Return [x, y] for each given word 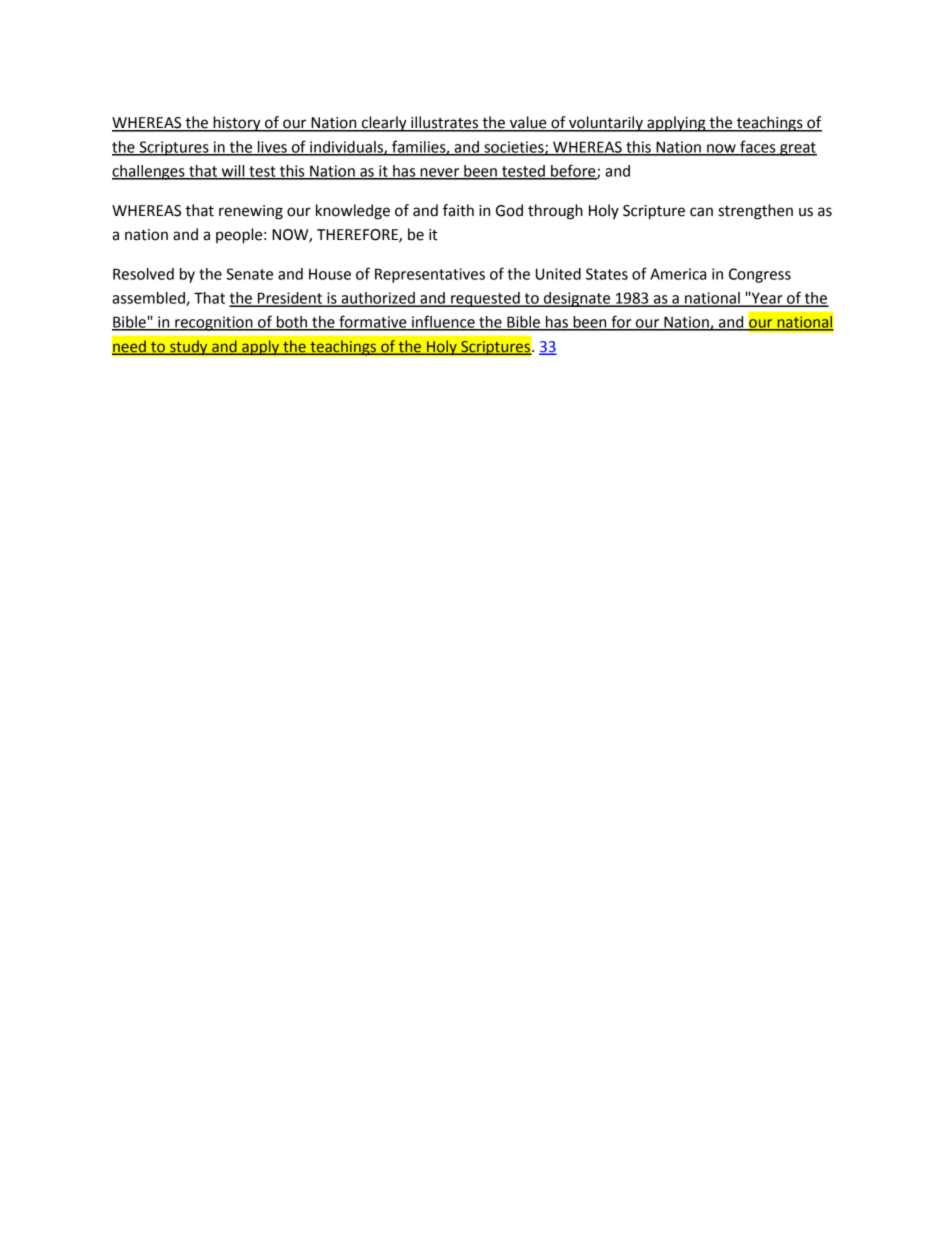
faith [458, 210]
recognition [214, 323]
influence [443, 322]
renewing [251, 212]
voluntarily [606, 124]
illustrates [445, 123]
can [701, 212]
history [237, 124]
